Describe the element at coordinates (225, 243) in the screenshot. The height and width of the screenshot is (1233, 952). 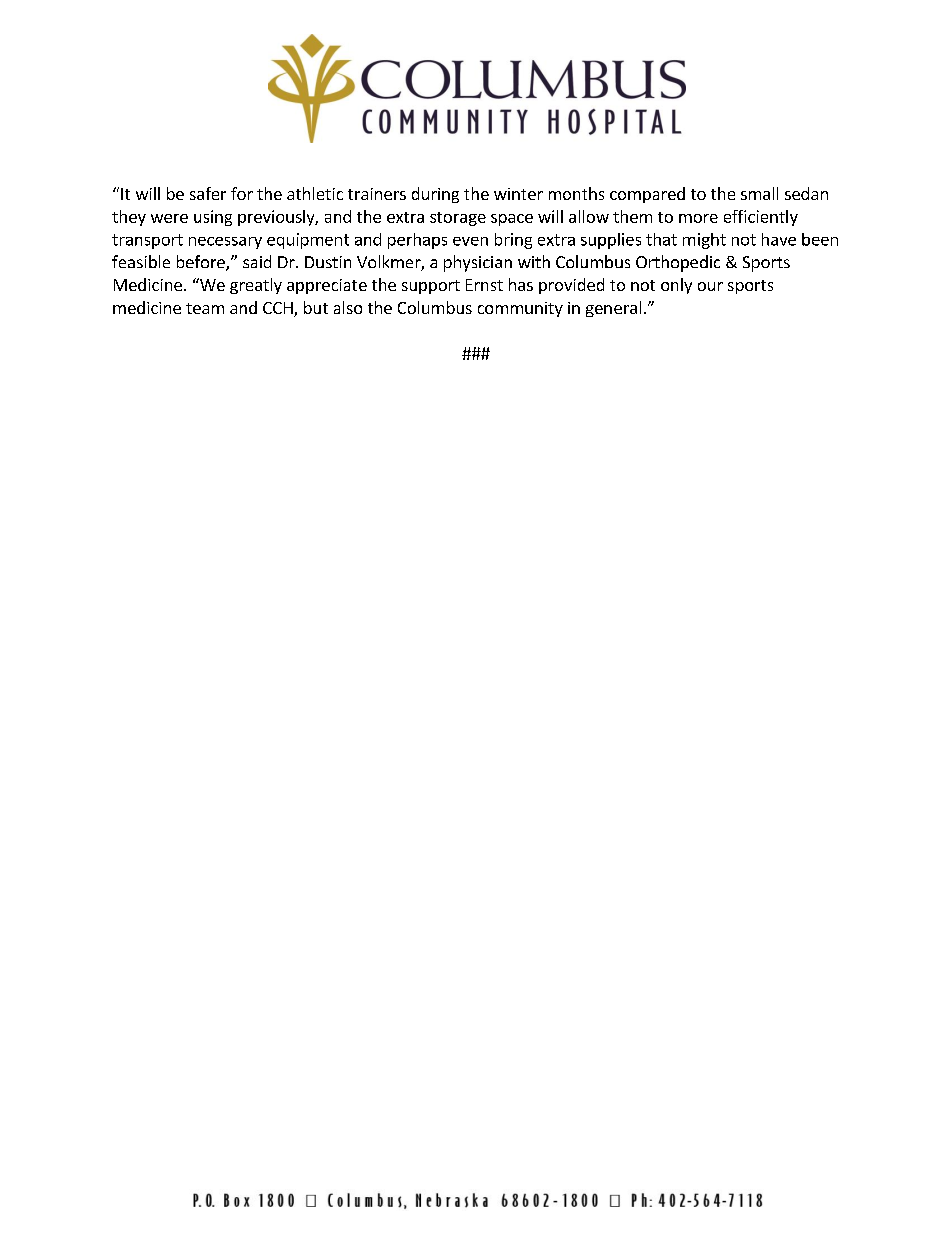
I see `necessary` at that location.
